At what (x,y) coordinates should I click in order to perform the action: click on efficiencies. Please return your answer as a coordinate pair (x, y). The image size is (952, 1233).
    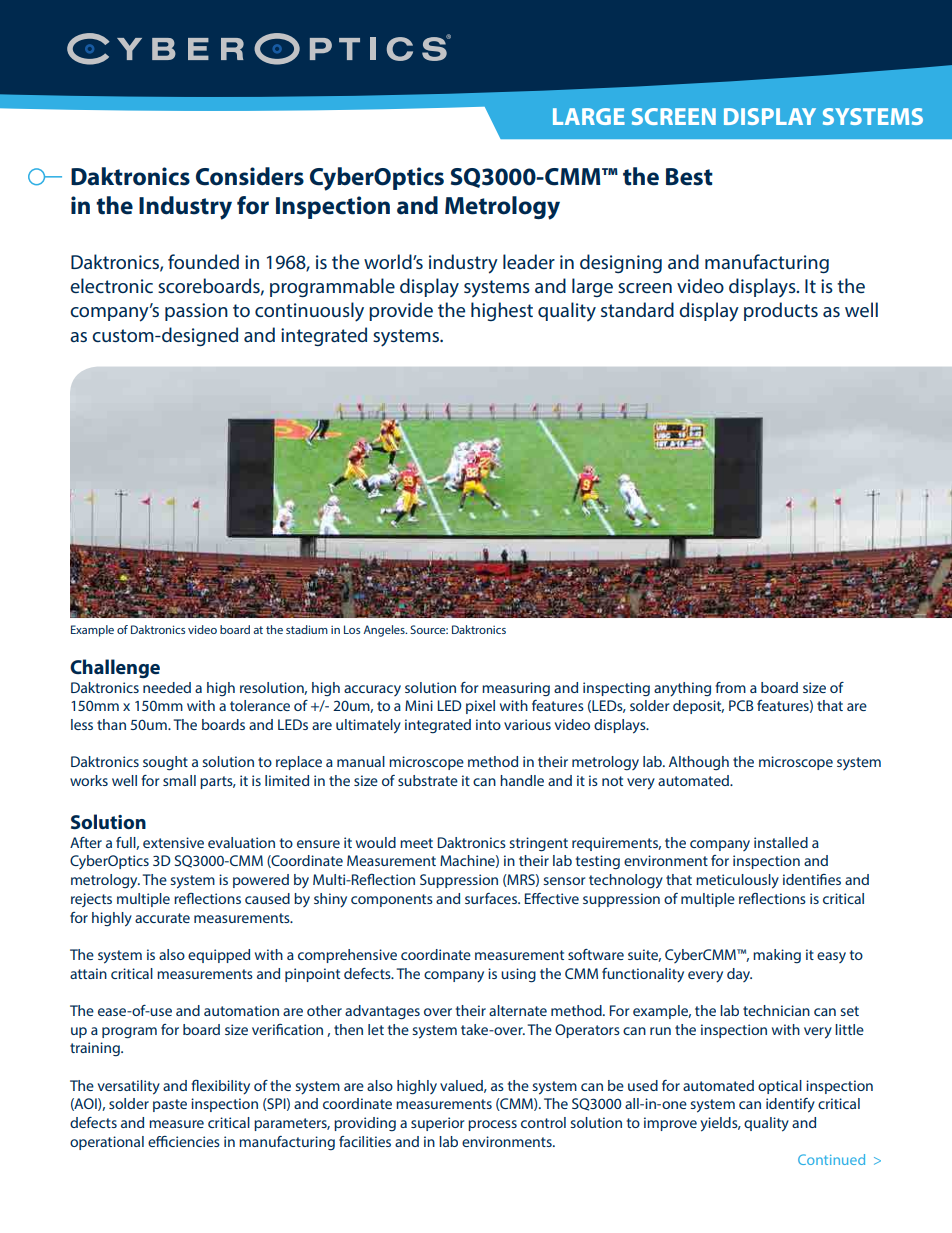
    Looking at the image, I should click on (184, 1141).
